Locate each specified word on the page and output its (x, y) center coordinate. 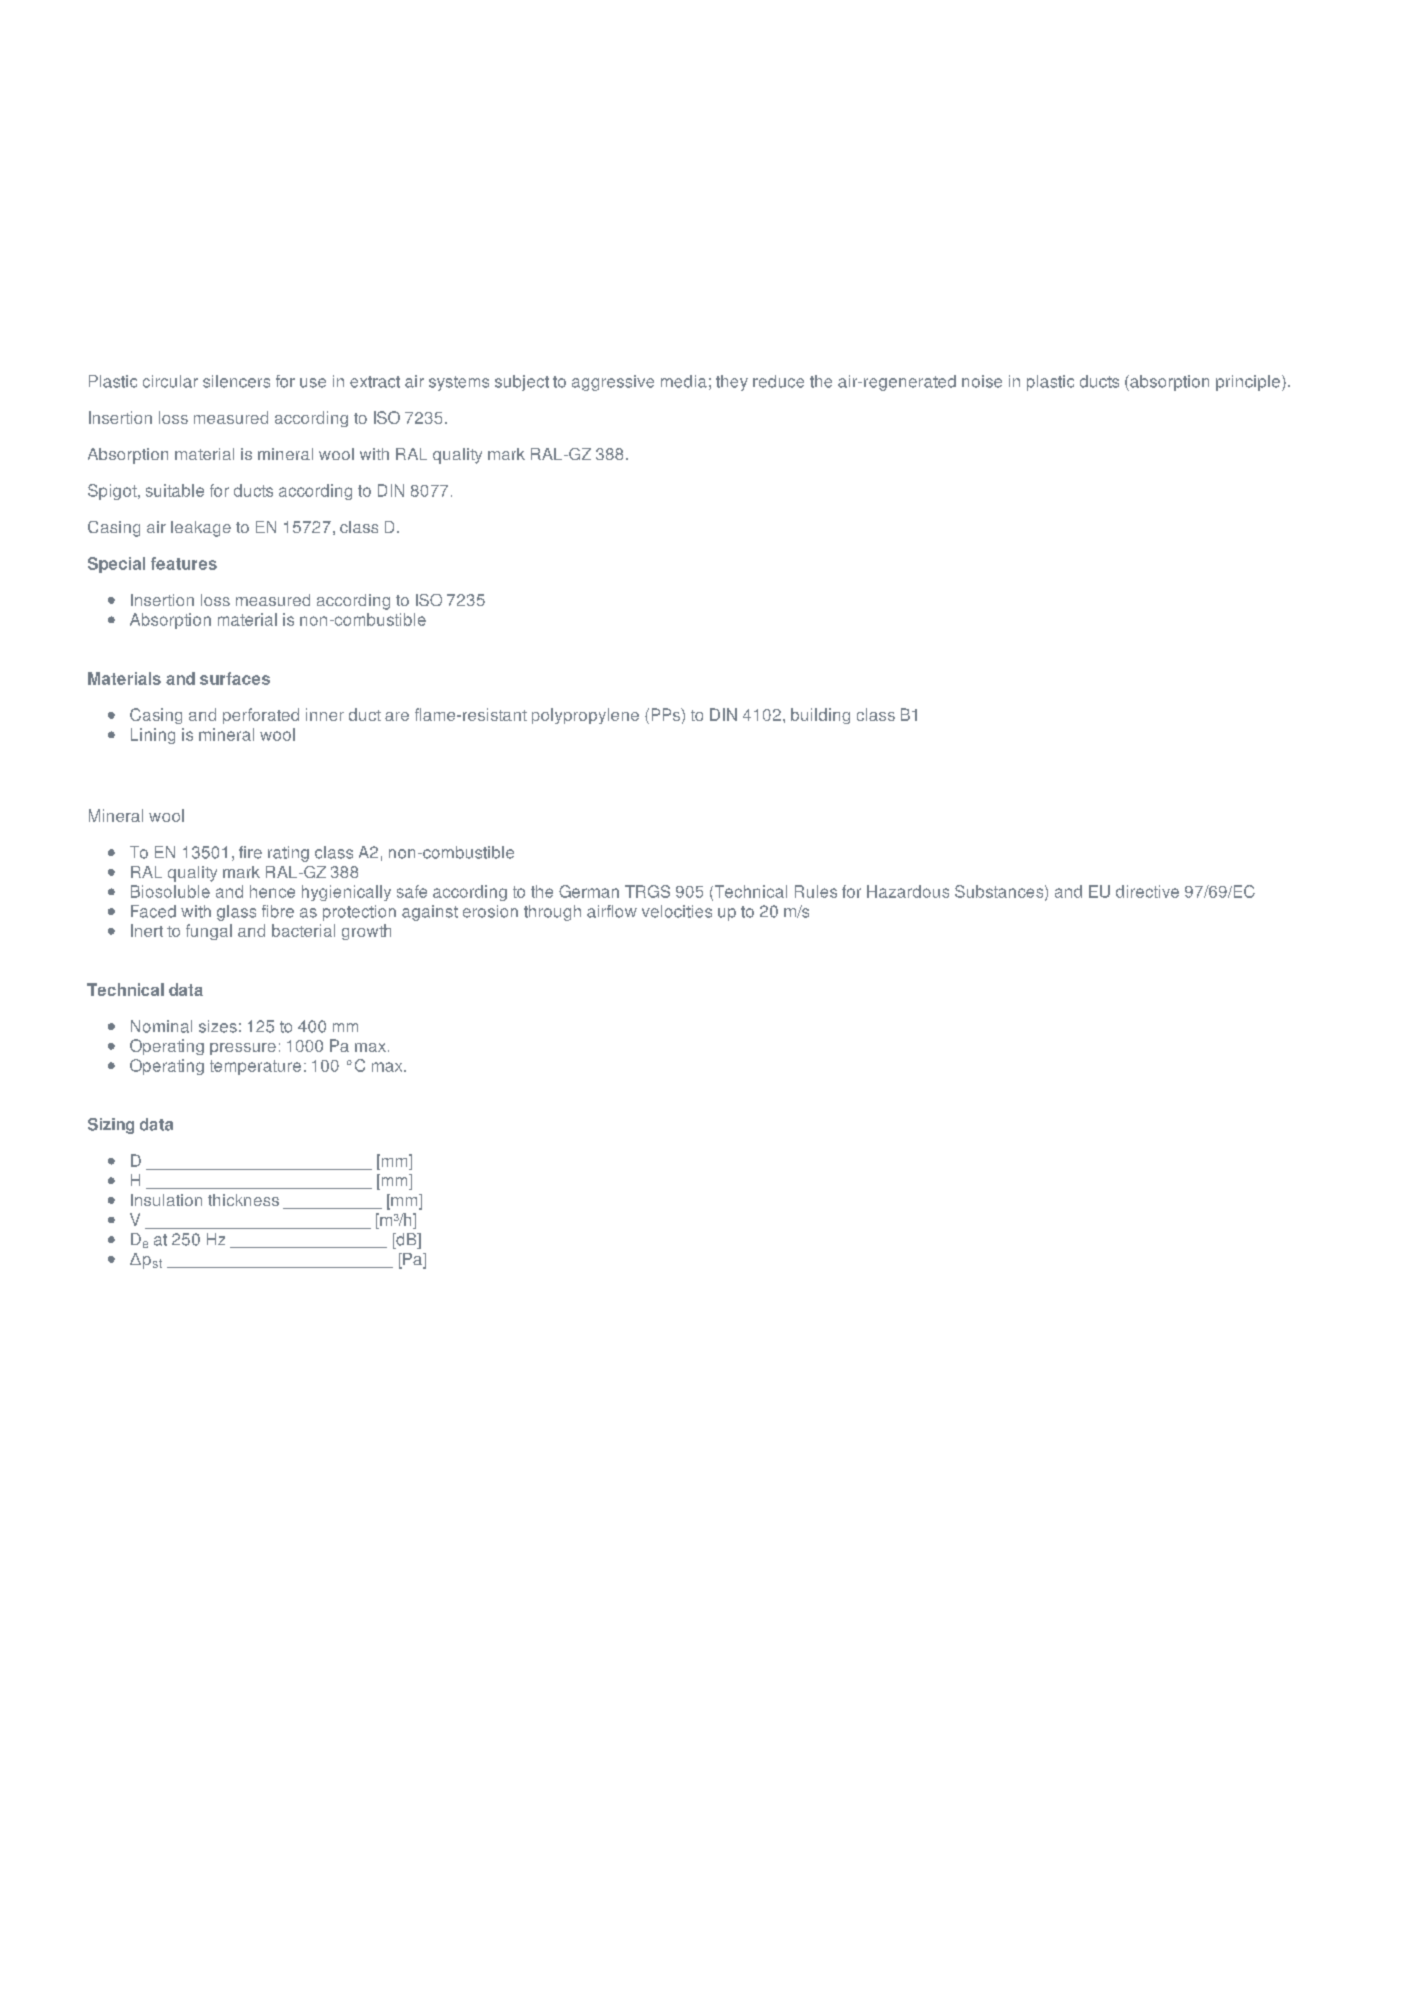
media (684, 381)
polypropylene (585, 716)
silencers (236, 381)
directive (1147, 891)
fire (250, 852)
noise (982, 381)
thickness (243, 1200)
